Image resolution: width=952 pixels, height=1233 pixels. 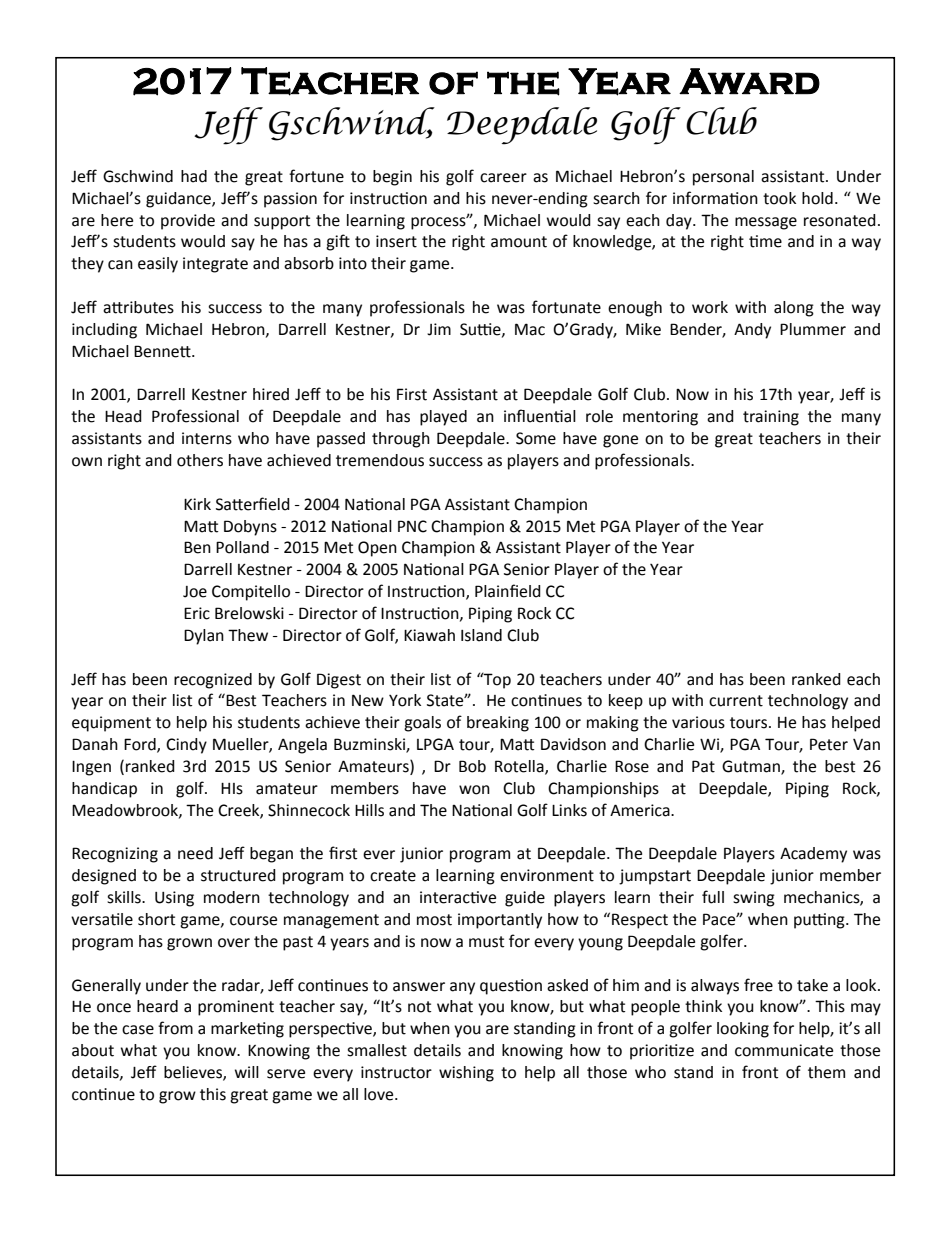 I want to click on breaking, so click(x=498, y=724).
